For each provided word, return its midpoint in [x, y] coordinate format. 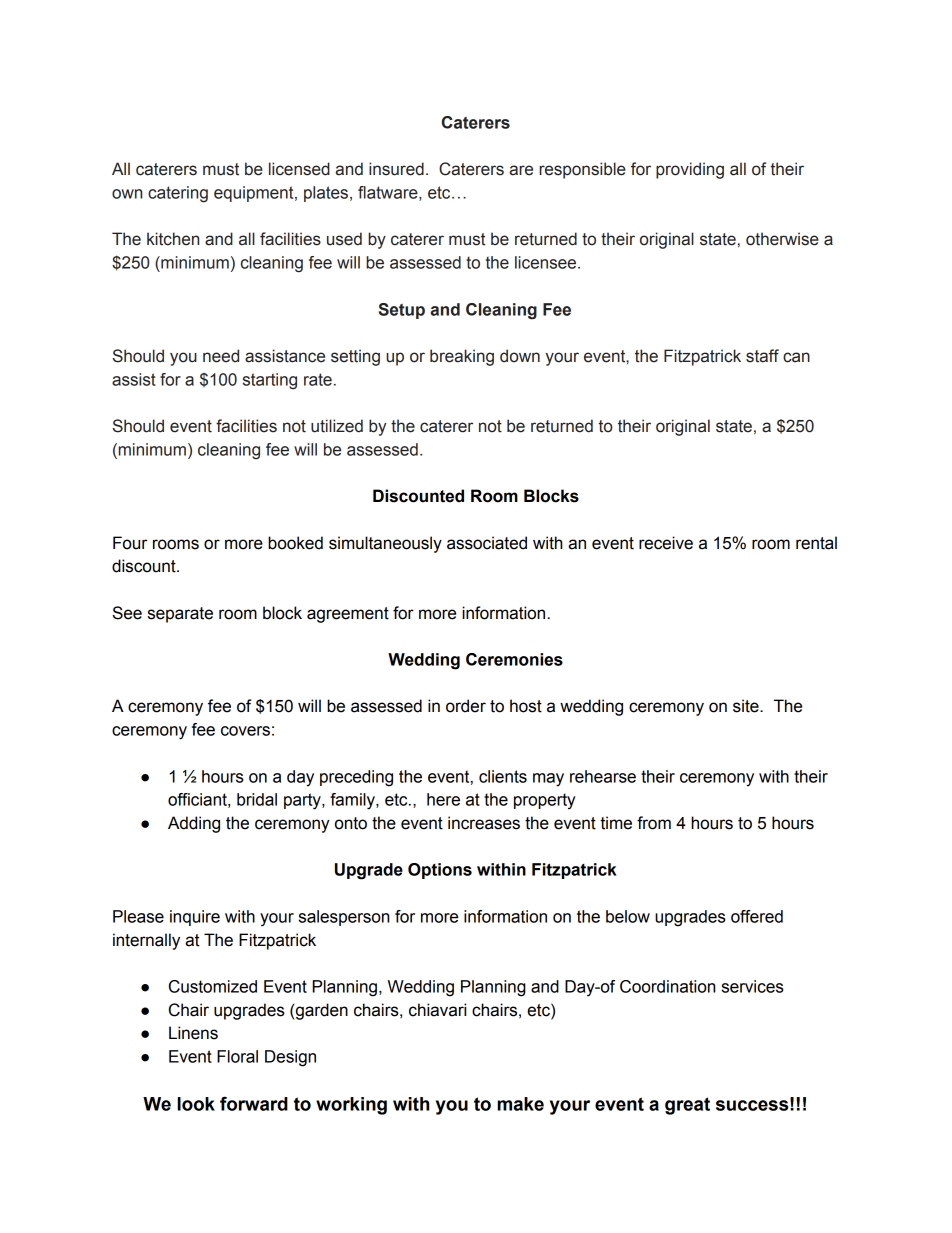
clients [503, 776]
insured [396, 169]
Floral [237, 1056]
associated [487, 543]
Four [130, 543]
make [520, 1104]
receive [666, 543]
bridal [257, 799]
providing [690, 170]
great [687, 1106]
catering [178, 194]
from [654, 823]
